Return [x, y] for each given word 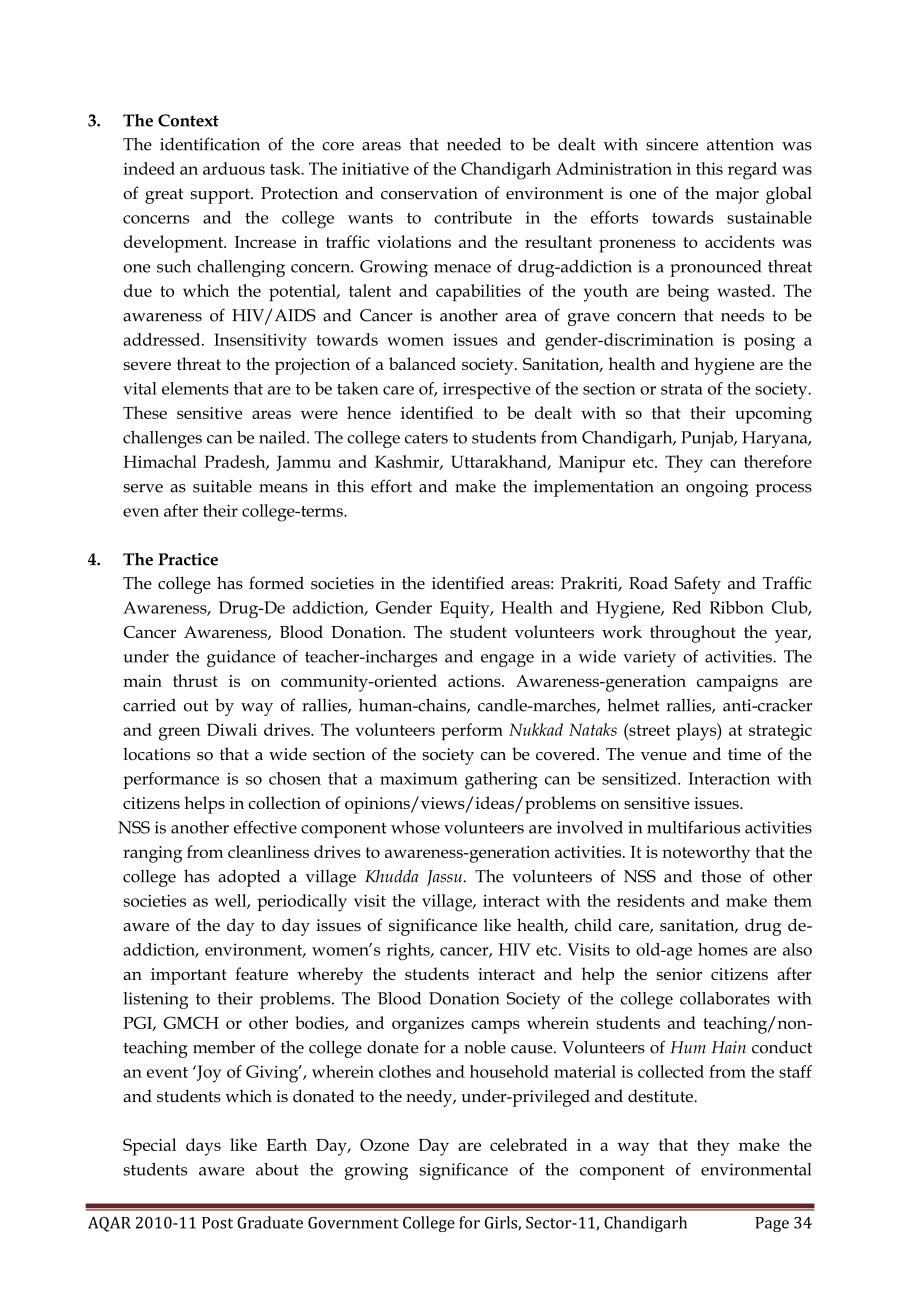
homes [723, 949]
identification [210, 144]
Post [217, 1223]
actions [475, 681]
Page [772, 1224]
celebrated [529, 1144]
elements [195, 388]
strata [682, 389]
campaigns [737, 683]
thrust [195, 680]
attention [740, 144]
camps [495, 1027]
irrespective [487, 390]
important [189, 976]
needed [474, 144]
